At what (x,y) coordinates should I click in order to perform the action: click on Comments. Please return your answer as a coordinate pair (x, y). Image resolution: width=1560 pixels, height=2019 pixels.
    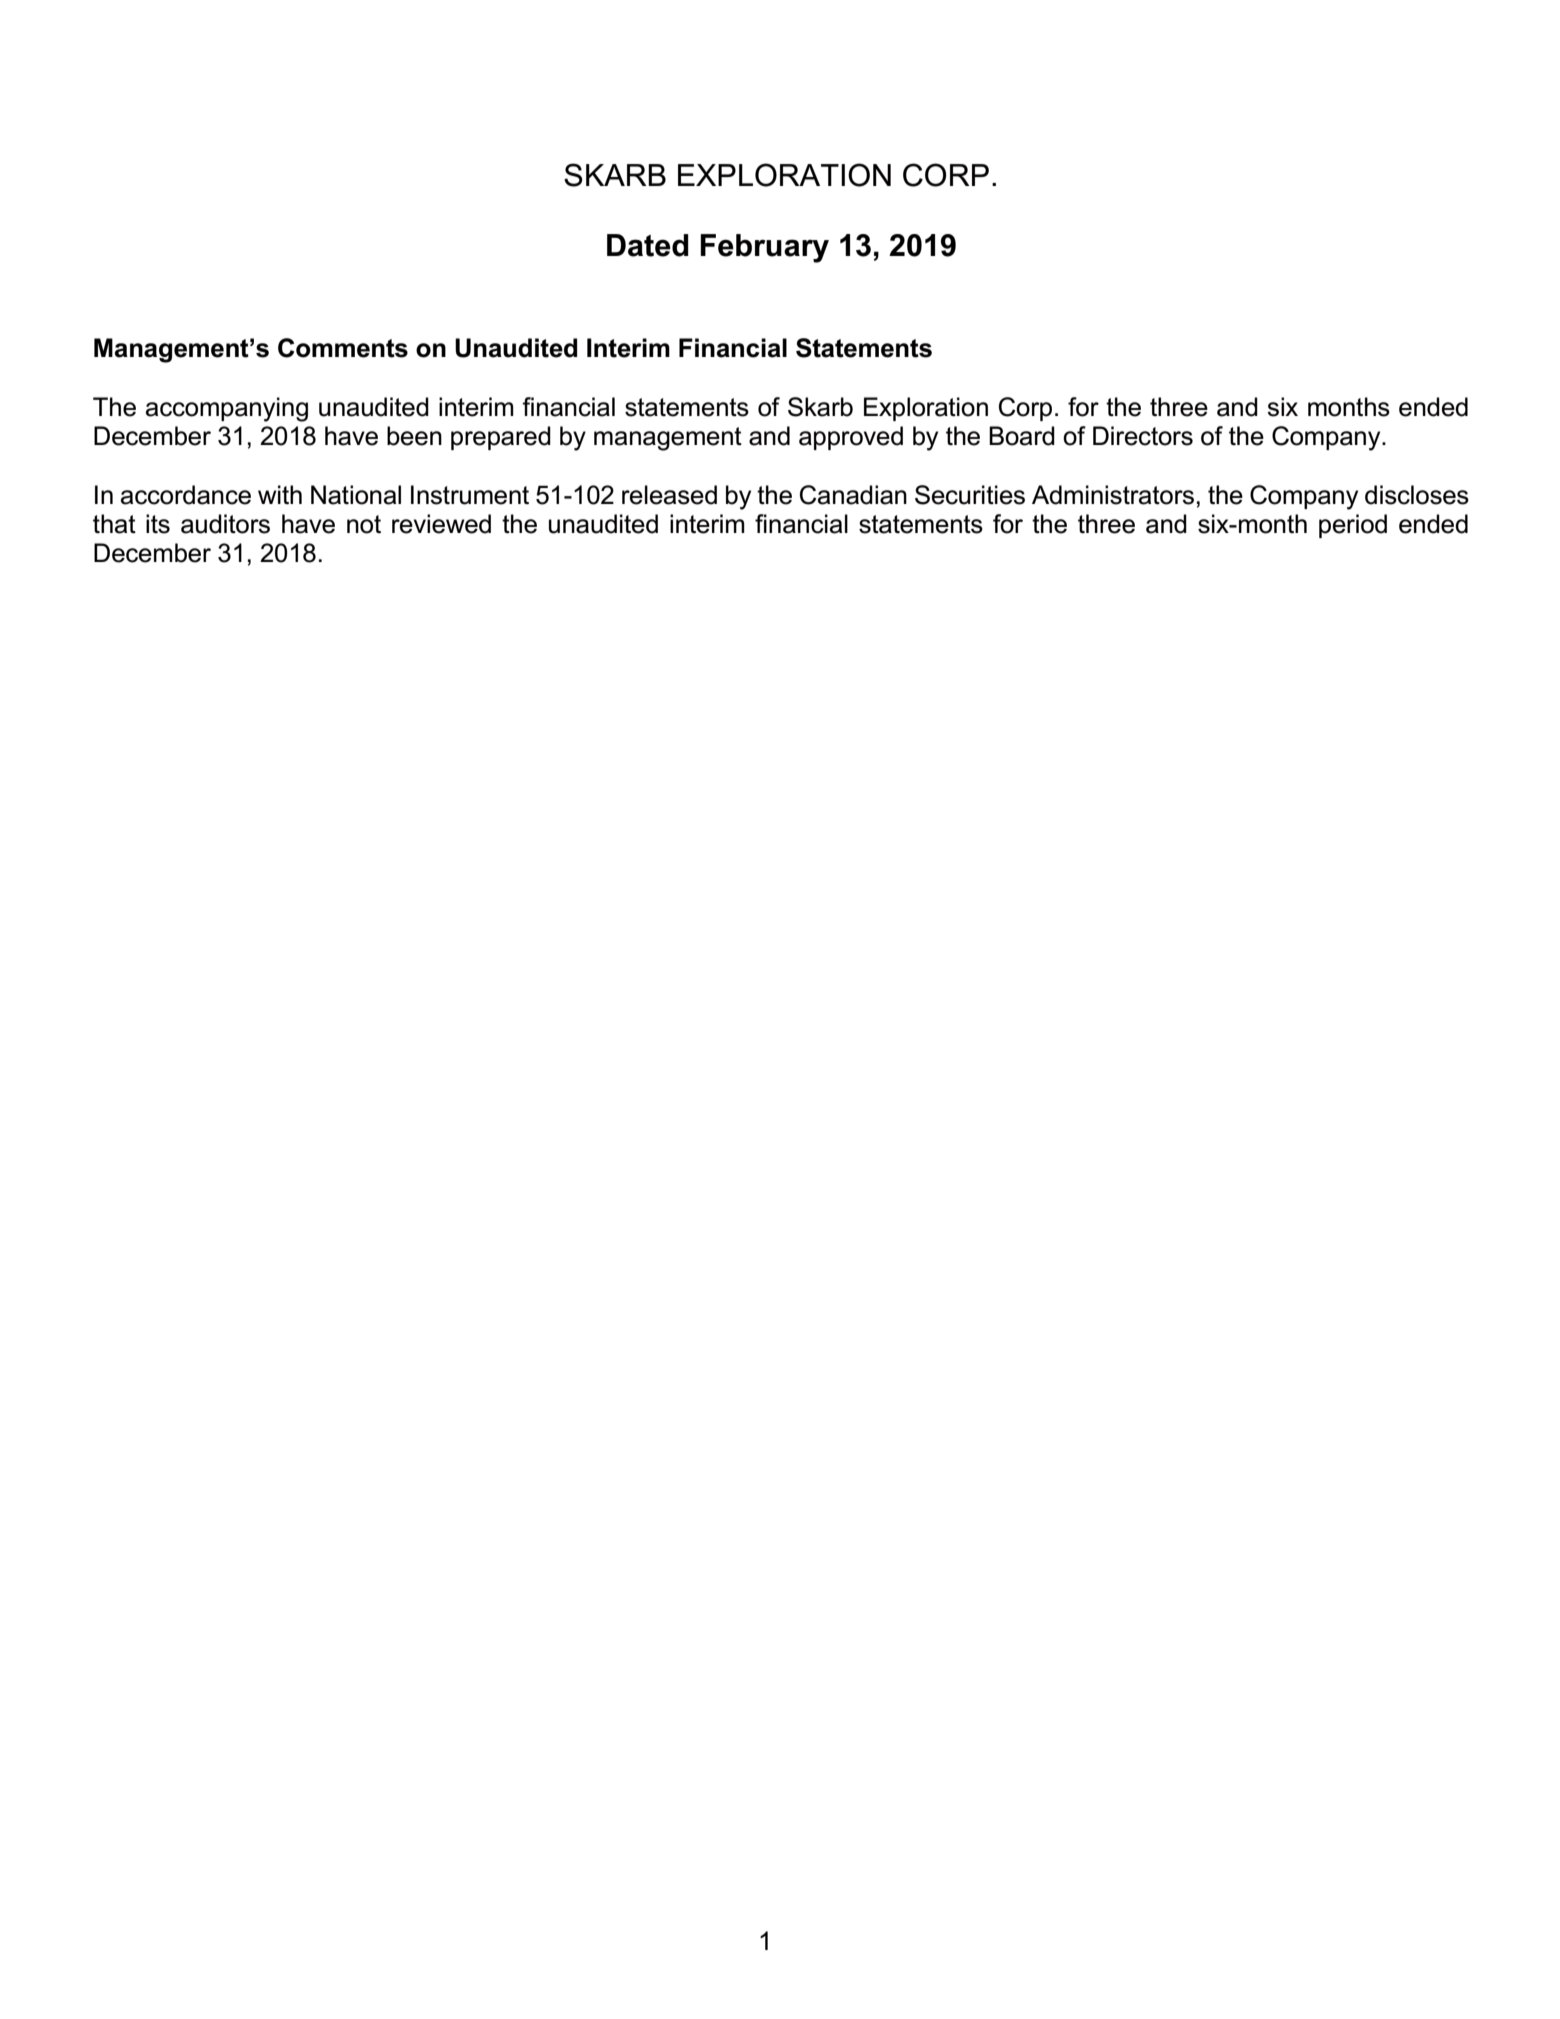
    Looking at the image, I should click on (343, 348).
